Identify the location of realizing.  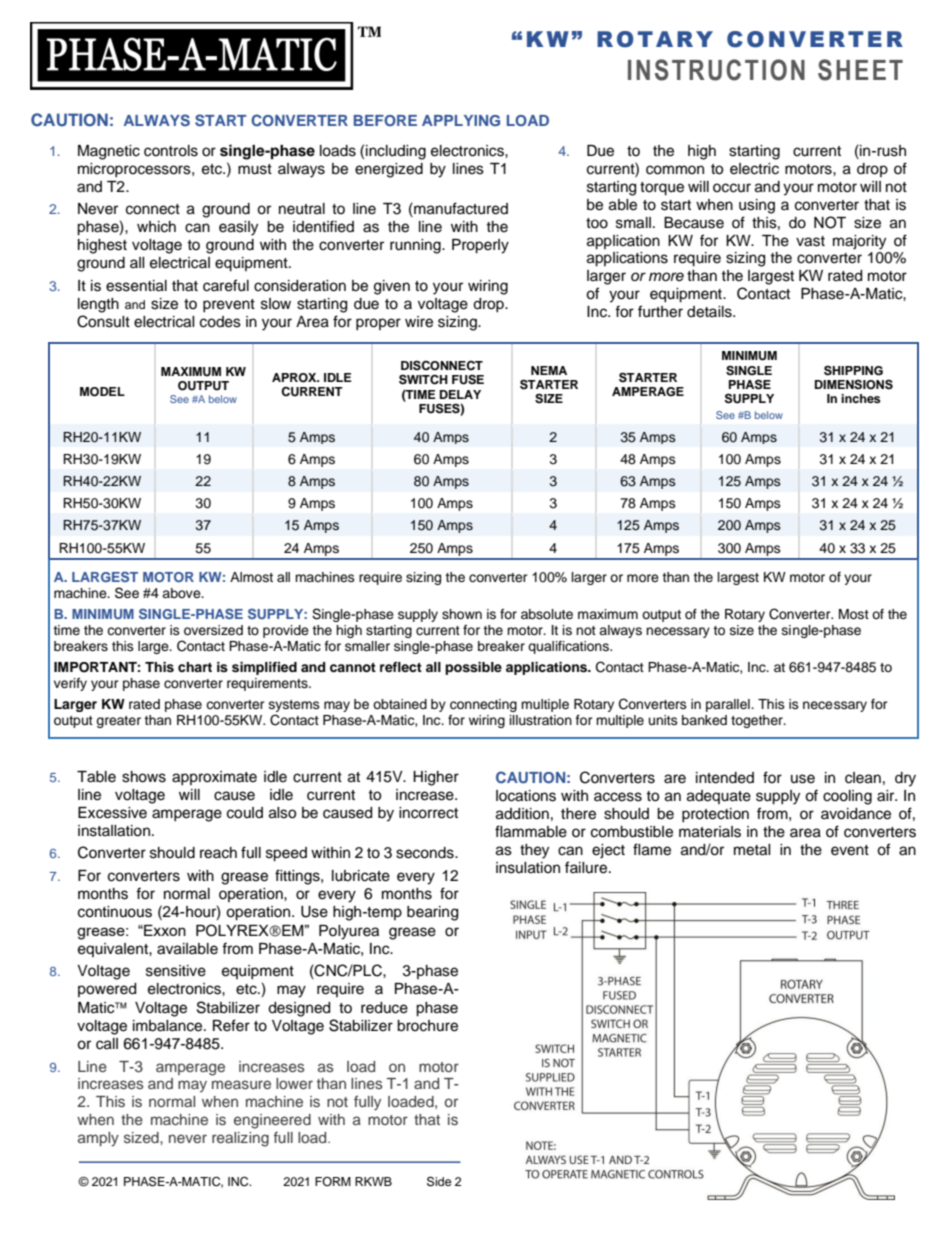
(240, 1139).
